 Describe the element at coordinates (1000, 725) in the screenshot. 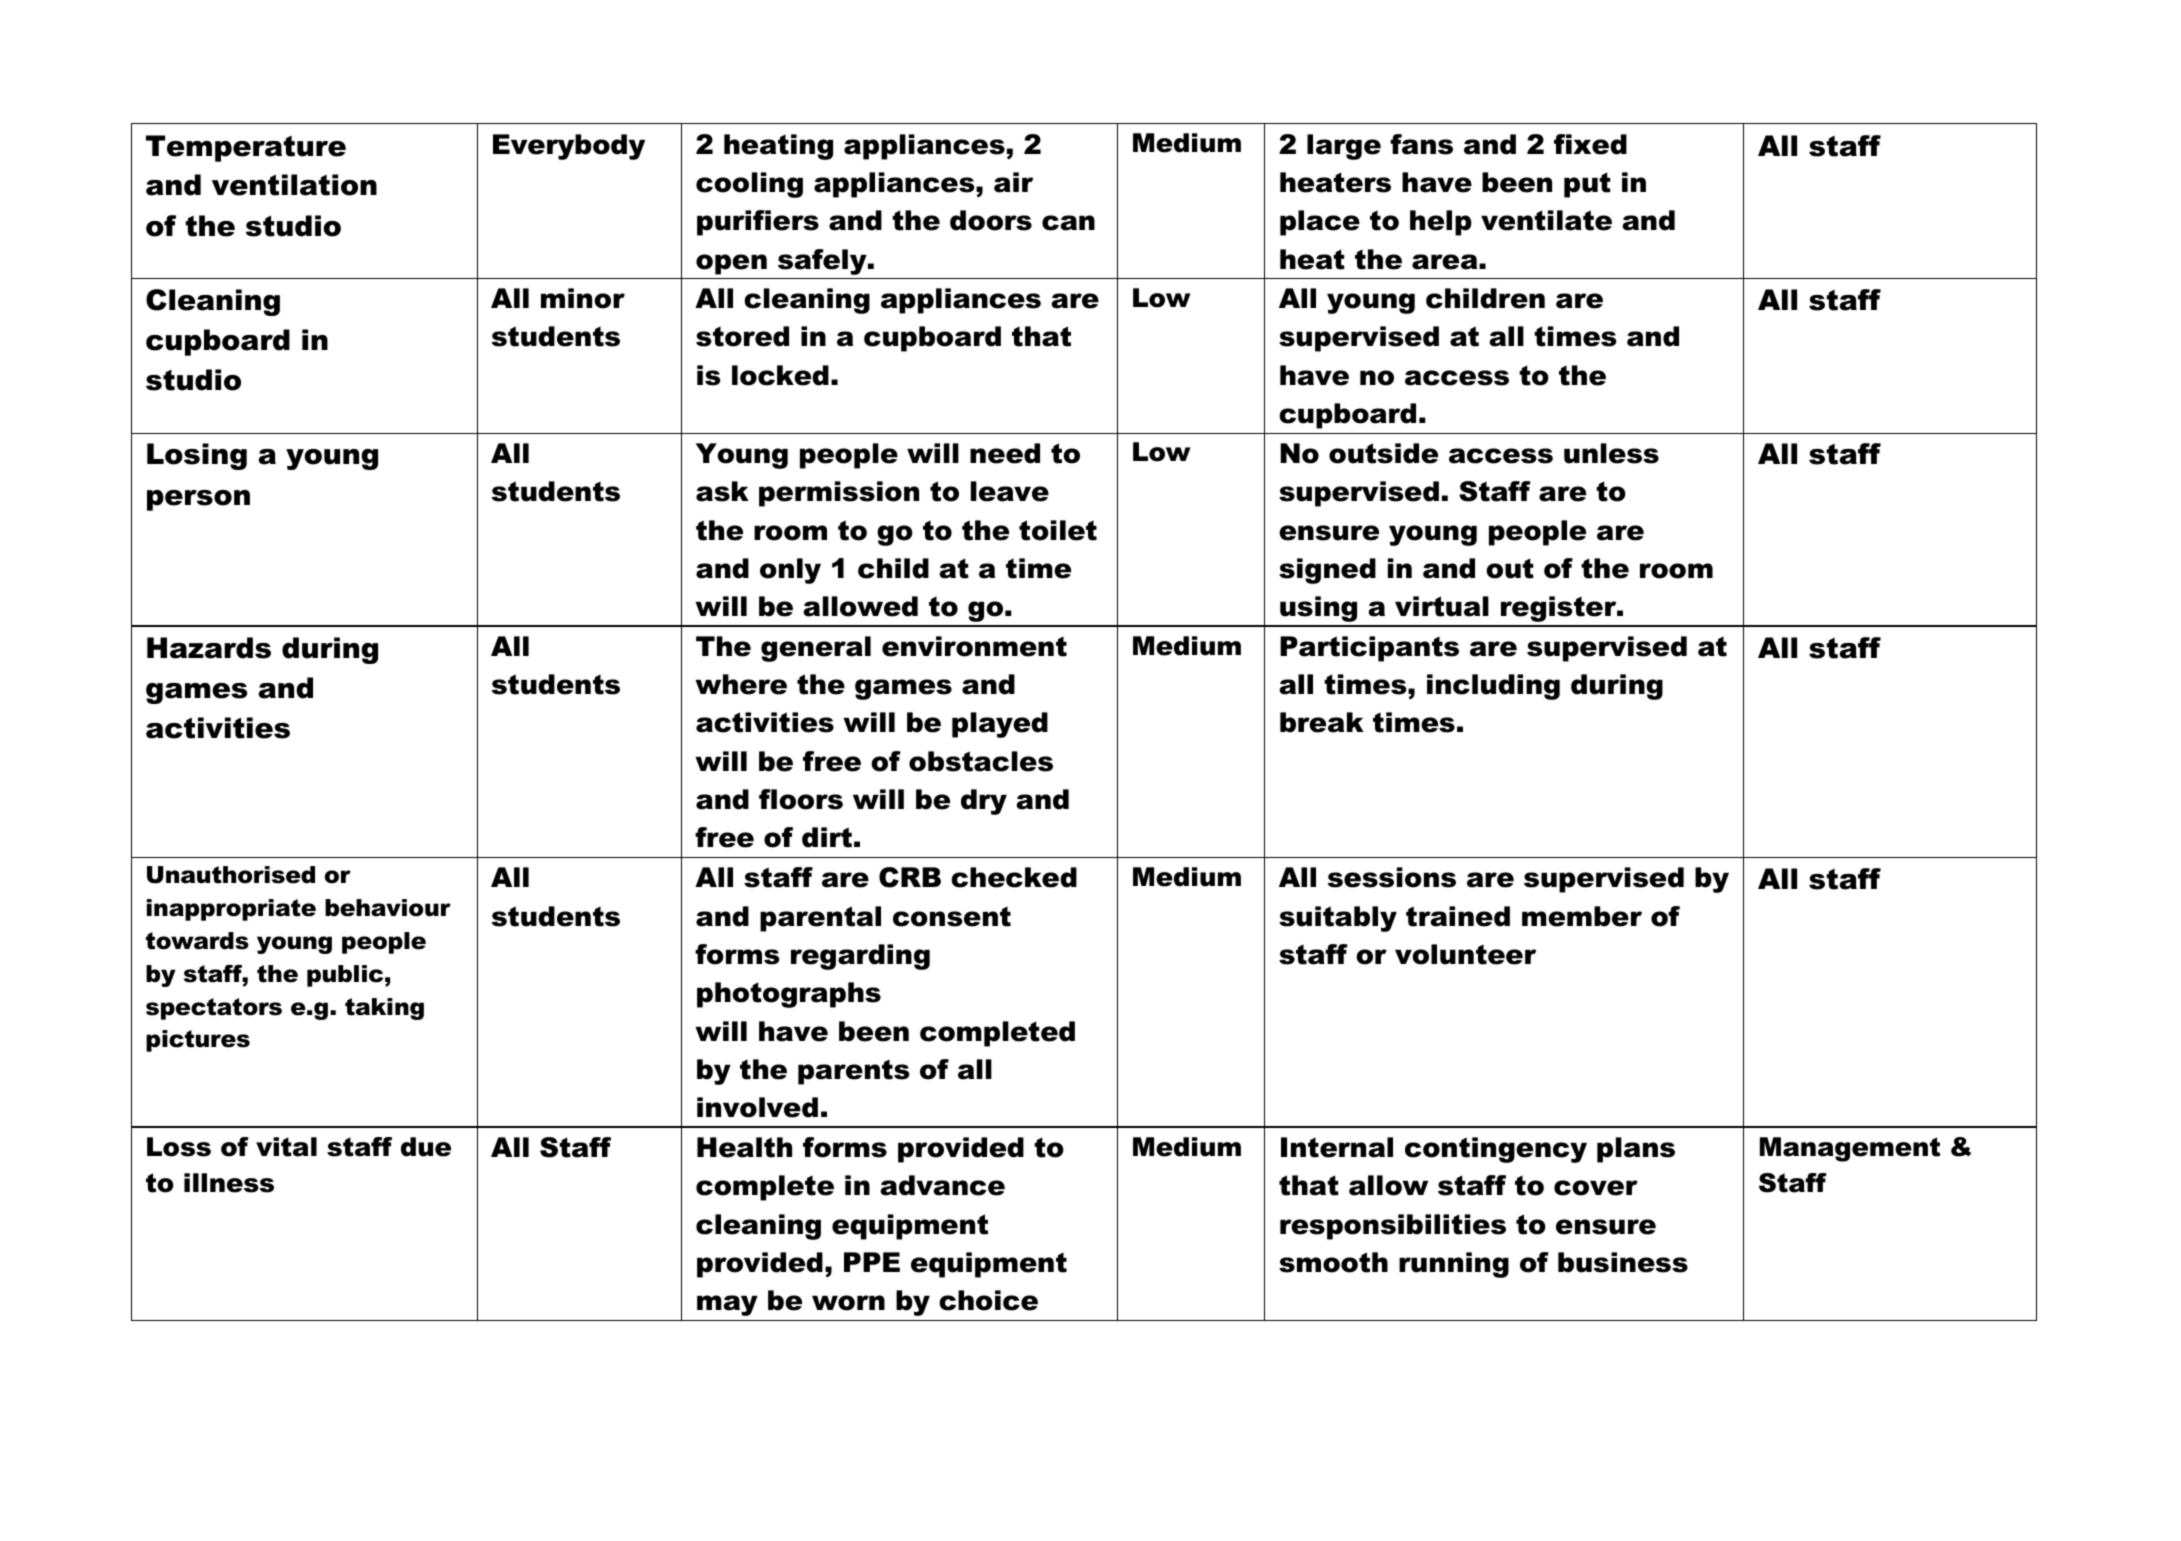

I see `played` at that location.
